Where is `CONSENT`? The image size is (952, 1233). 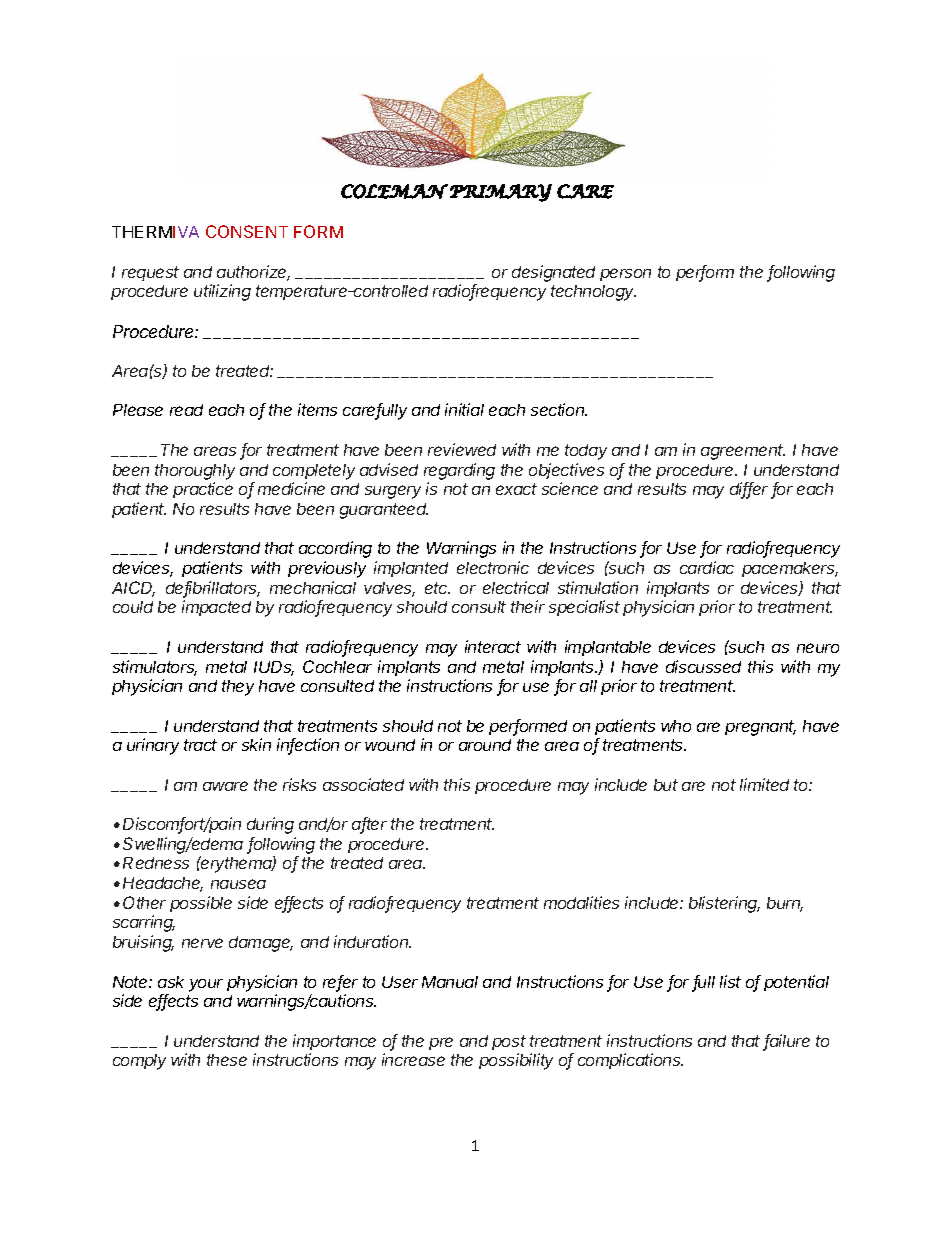 CONSENT is located at coordinates (247, 231).
